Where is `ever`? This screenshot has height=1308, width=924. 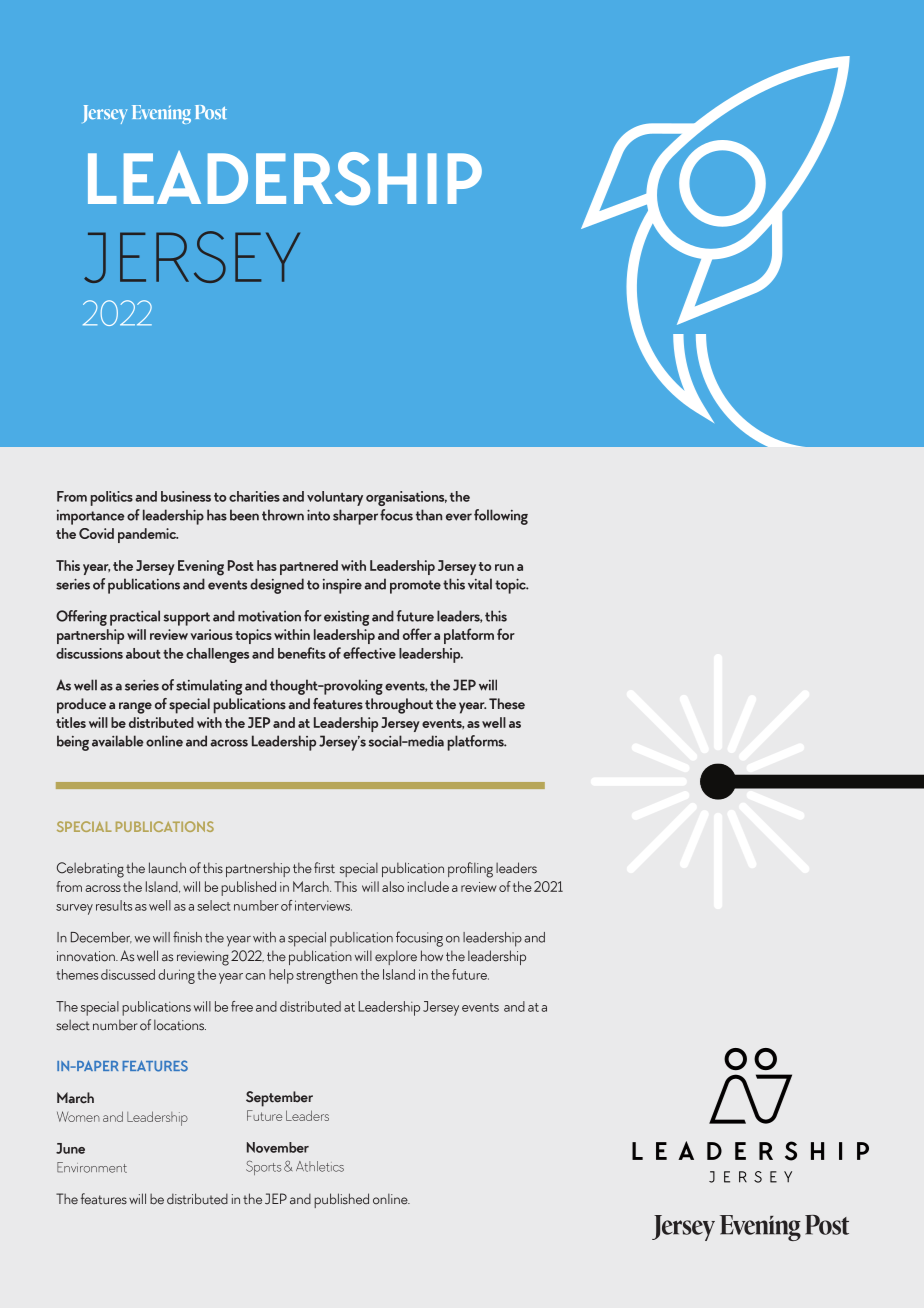 ever is located at coordinates (459, 517).
